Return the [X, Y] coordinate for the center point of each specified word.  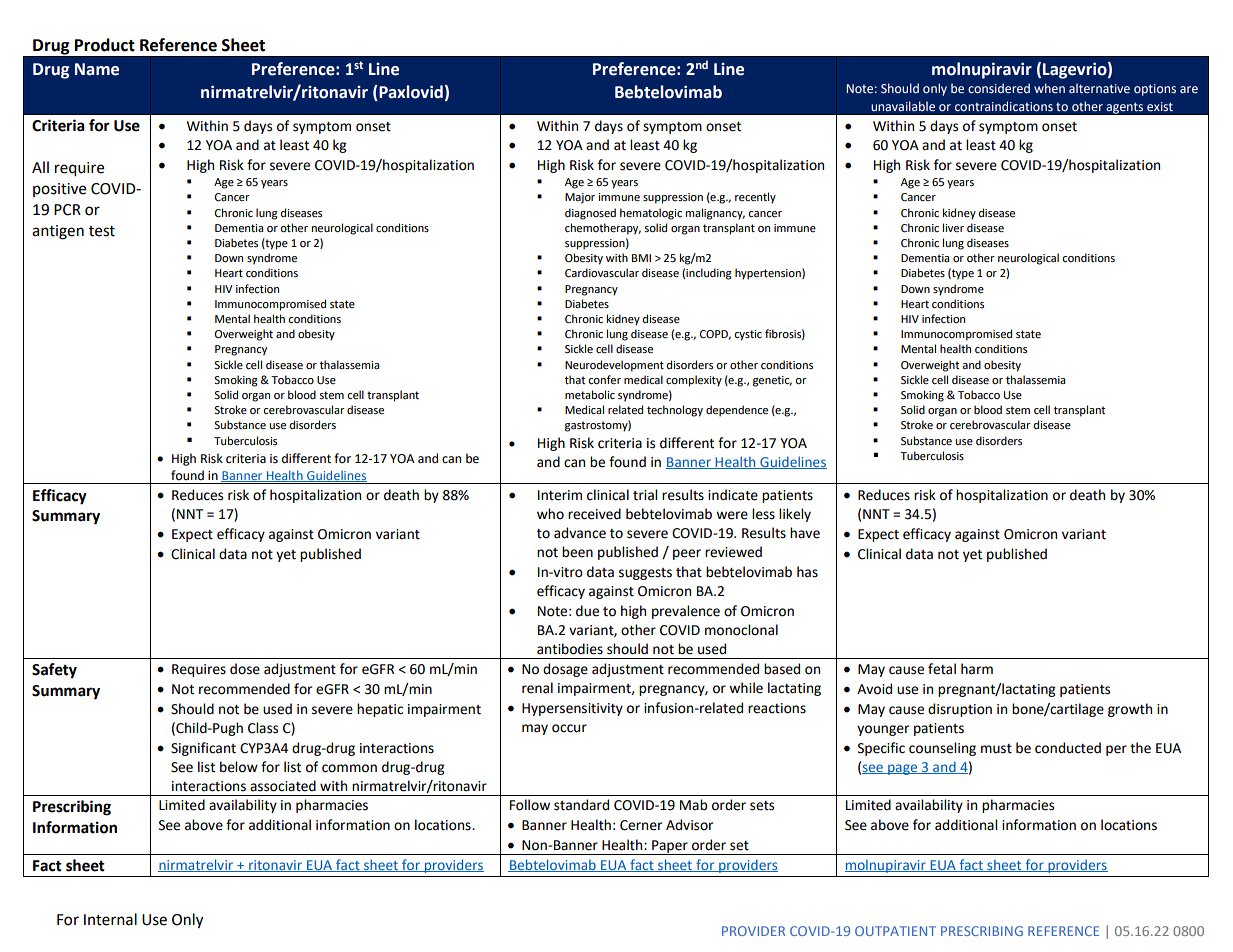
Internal [110, 919]
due [587, 611]
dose [245, 669]
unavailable [903, 106]
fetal [942, 669]
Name [97, 69]
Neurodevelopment [614, 366]
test [102, 231]
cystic [748, 335]
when [1049, 88]
